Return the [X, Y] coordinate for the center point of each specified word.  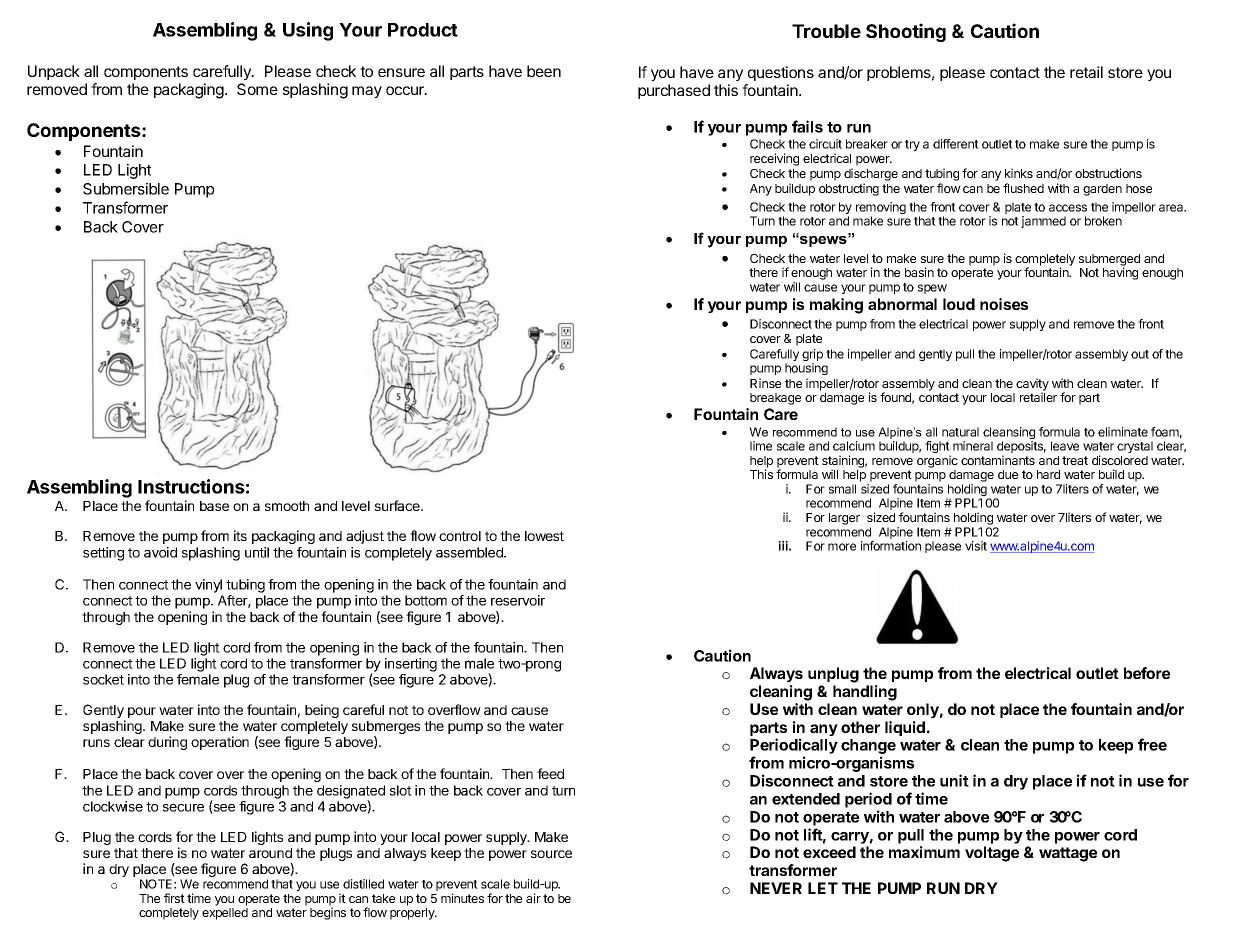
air [533, 898]
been [544, 71]
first [174, 898]
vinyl [208, 586]
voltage [992, 854]
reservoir [518, 600]
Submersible [126, 189]
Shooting [906, 32]
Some [257, 89]
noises [1004, 304]
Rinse [765, 383]
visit [976, 546]
